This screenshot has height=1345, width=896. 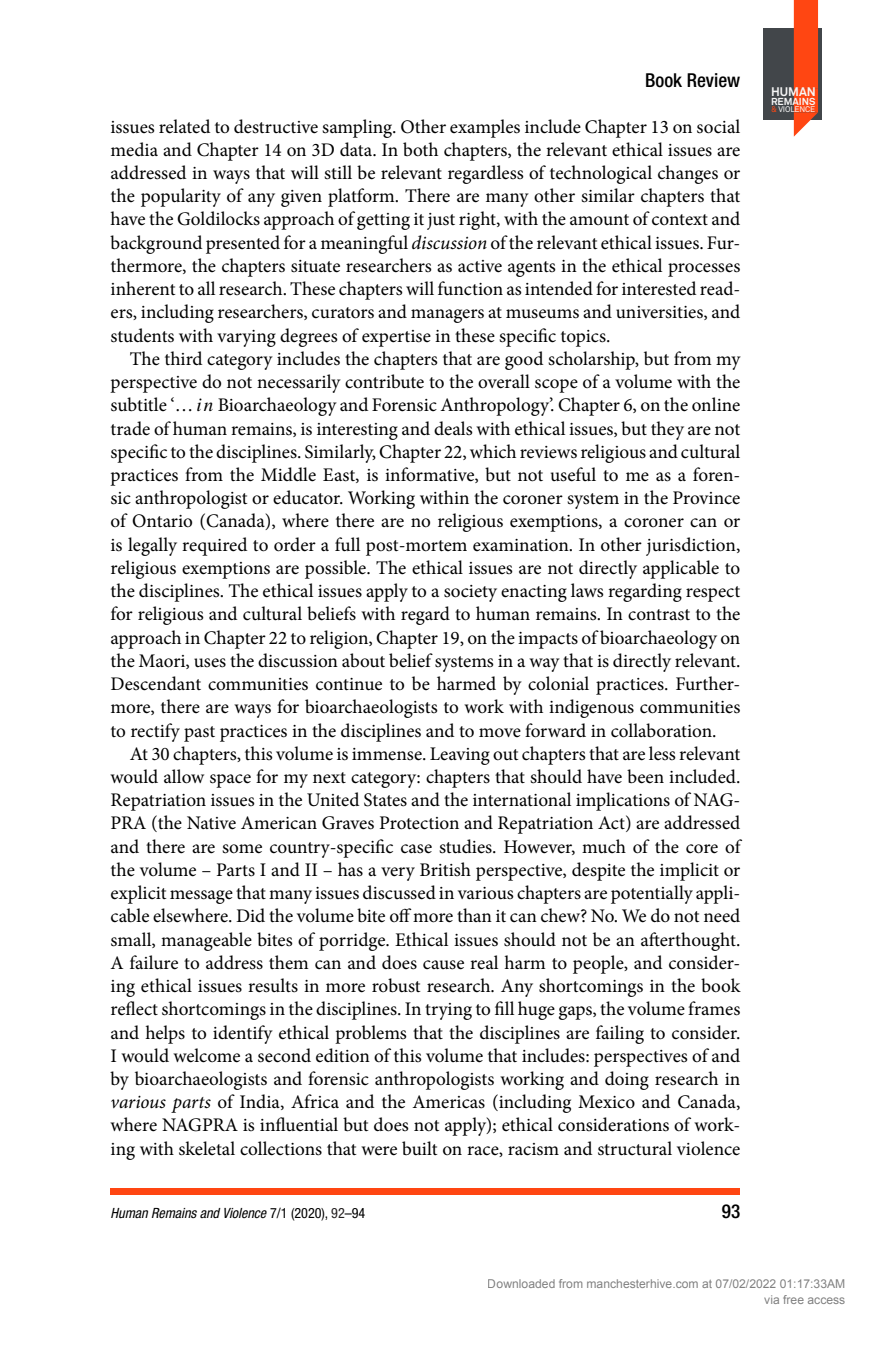 What do you see at coordinates (493, 451) in the screenshot?
I see `which` at bounding box center [493, 451].
